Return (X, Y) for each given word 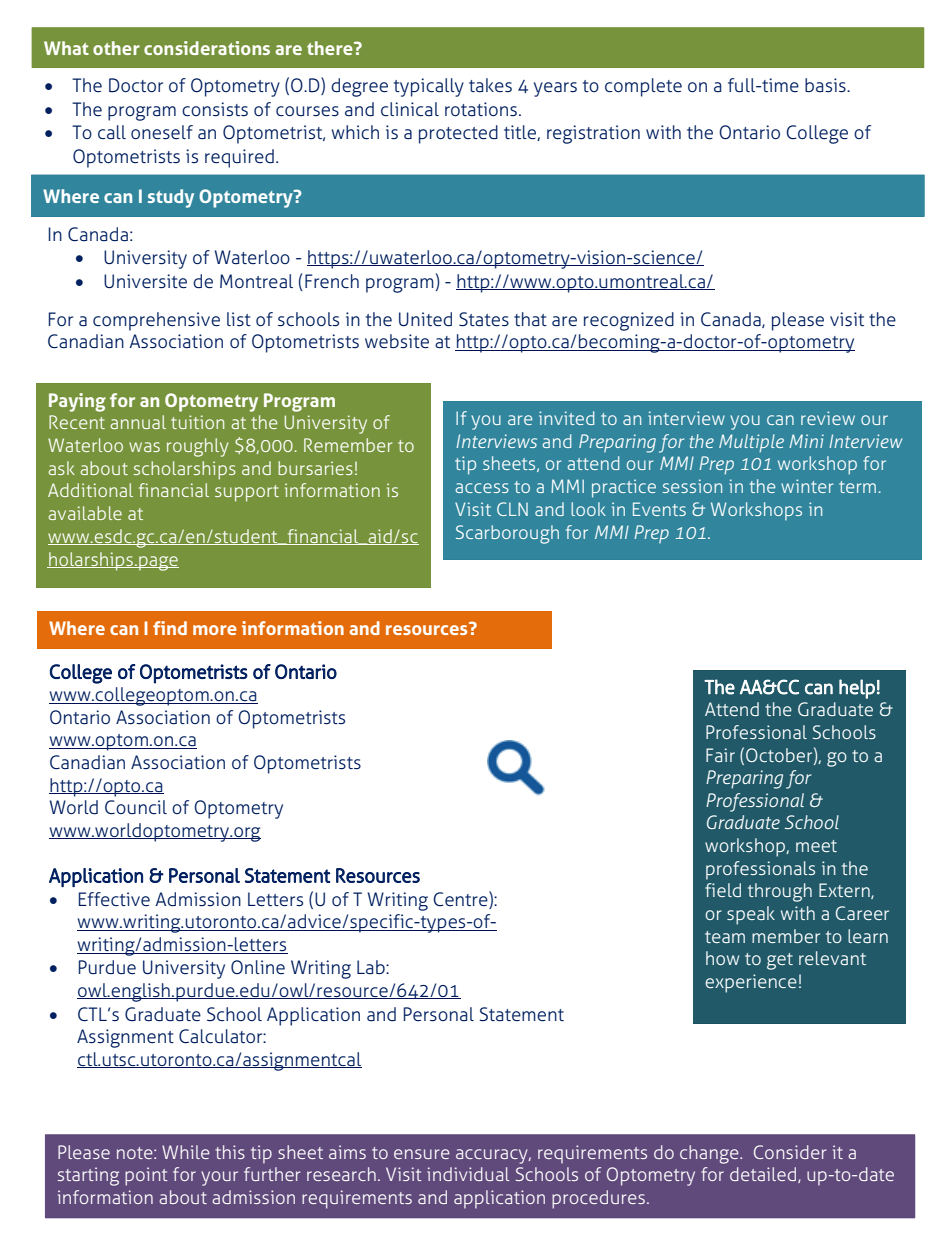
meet (816, 846)
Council (136, 807)
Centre (461, 899)
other (116, 48)
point (146, 1176)
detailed (763, 1174)
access (482, 488)
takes (490, 85)
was (144, 447)
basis (826, 85)
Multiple (751, 443)
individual (468, 1174)
